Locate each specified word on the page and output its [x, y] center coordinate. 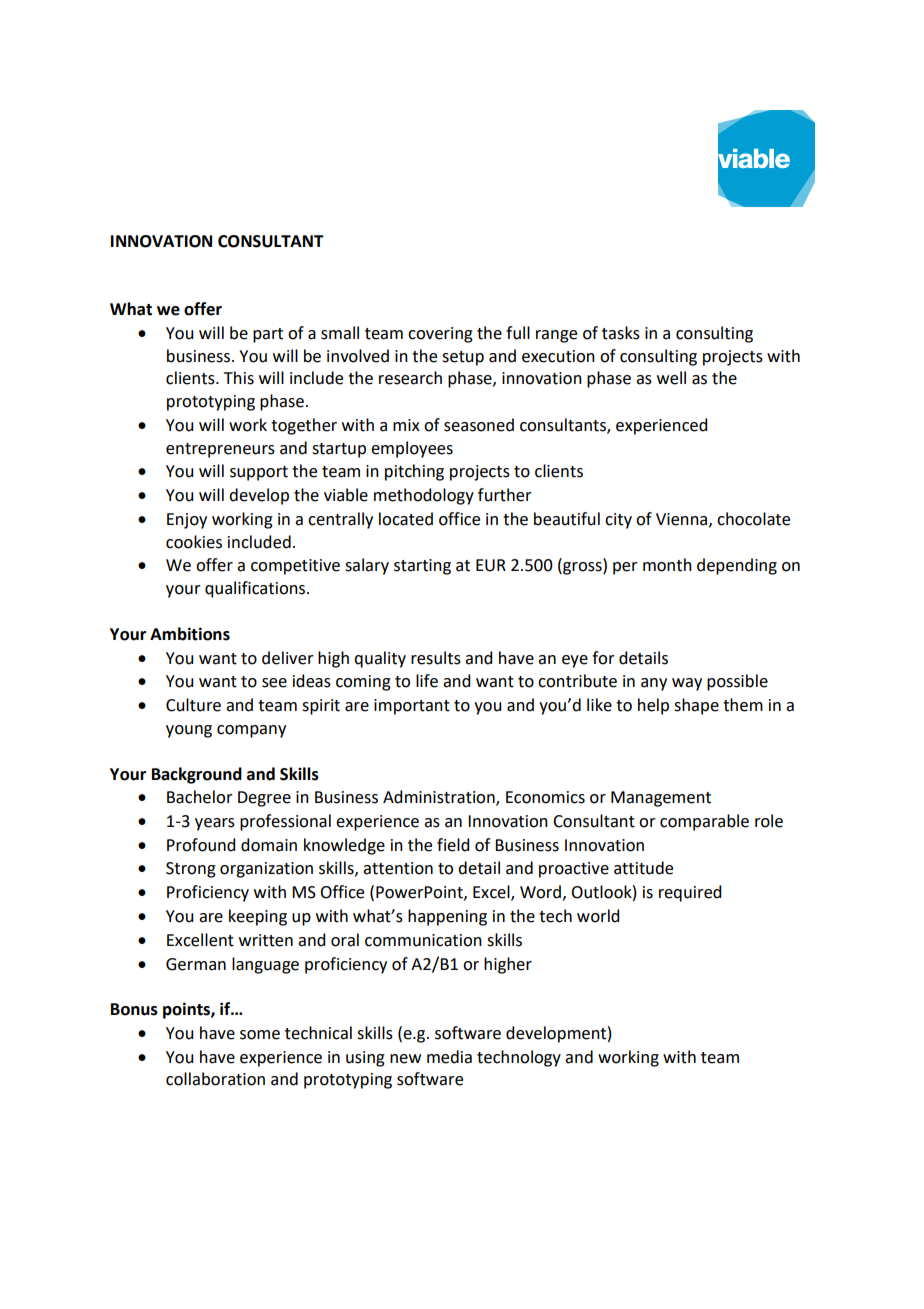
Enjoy [187, 521]
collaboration [215, 1079]
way [687, 684]
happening [447, 917]
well [671, 378]
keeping [258, 917]
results [436, 658]
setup [463, 358]
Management [661, 799]
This [239, 378]
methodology [424, 496]
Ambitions [190, 634]
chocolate [753, 519]
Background [197, 775]
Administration [440, 798]
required [690, 893]
